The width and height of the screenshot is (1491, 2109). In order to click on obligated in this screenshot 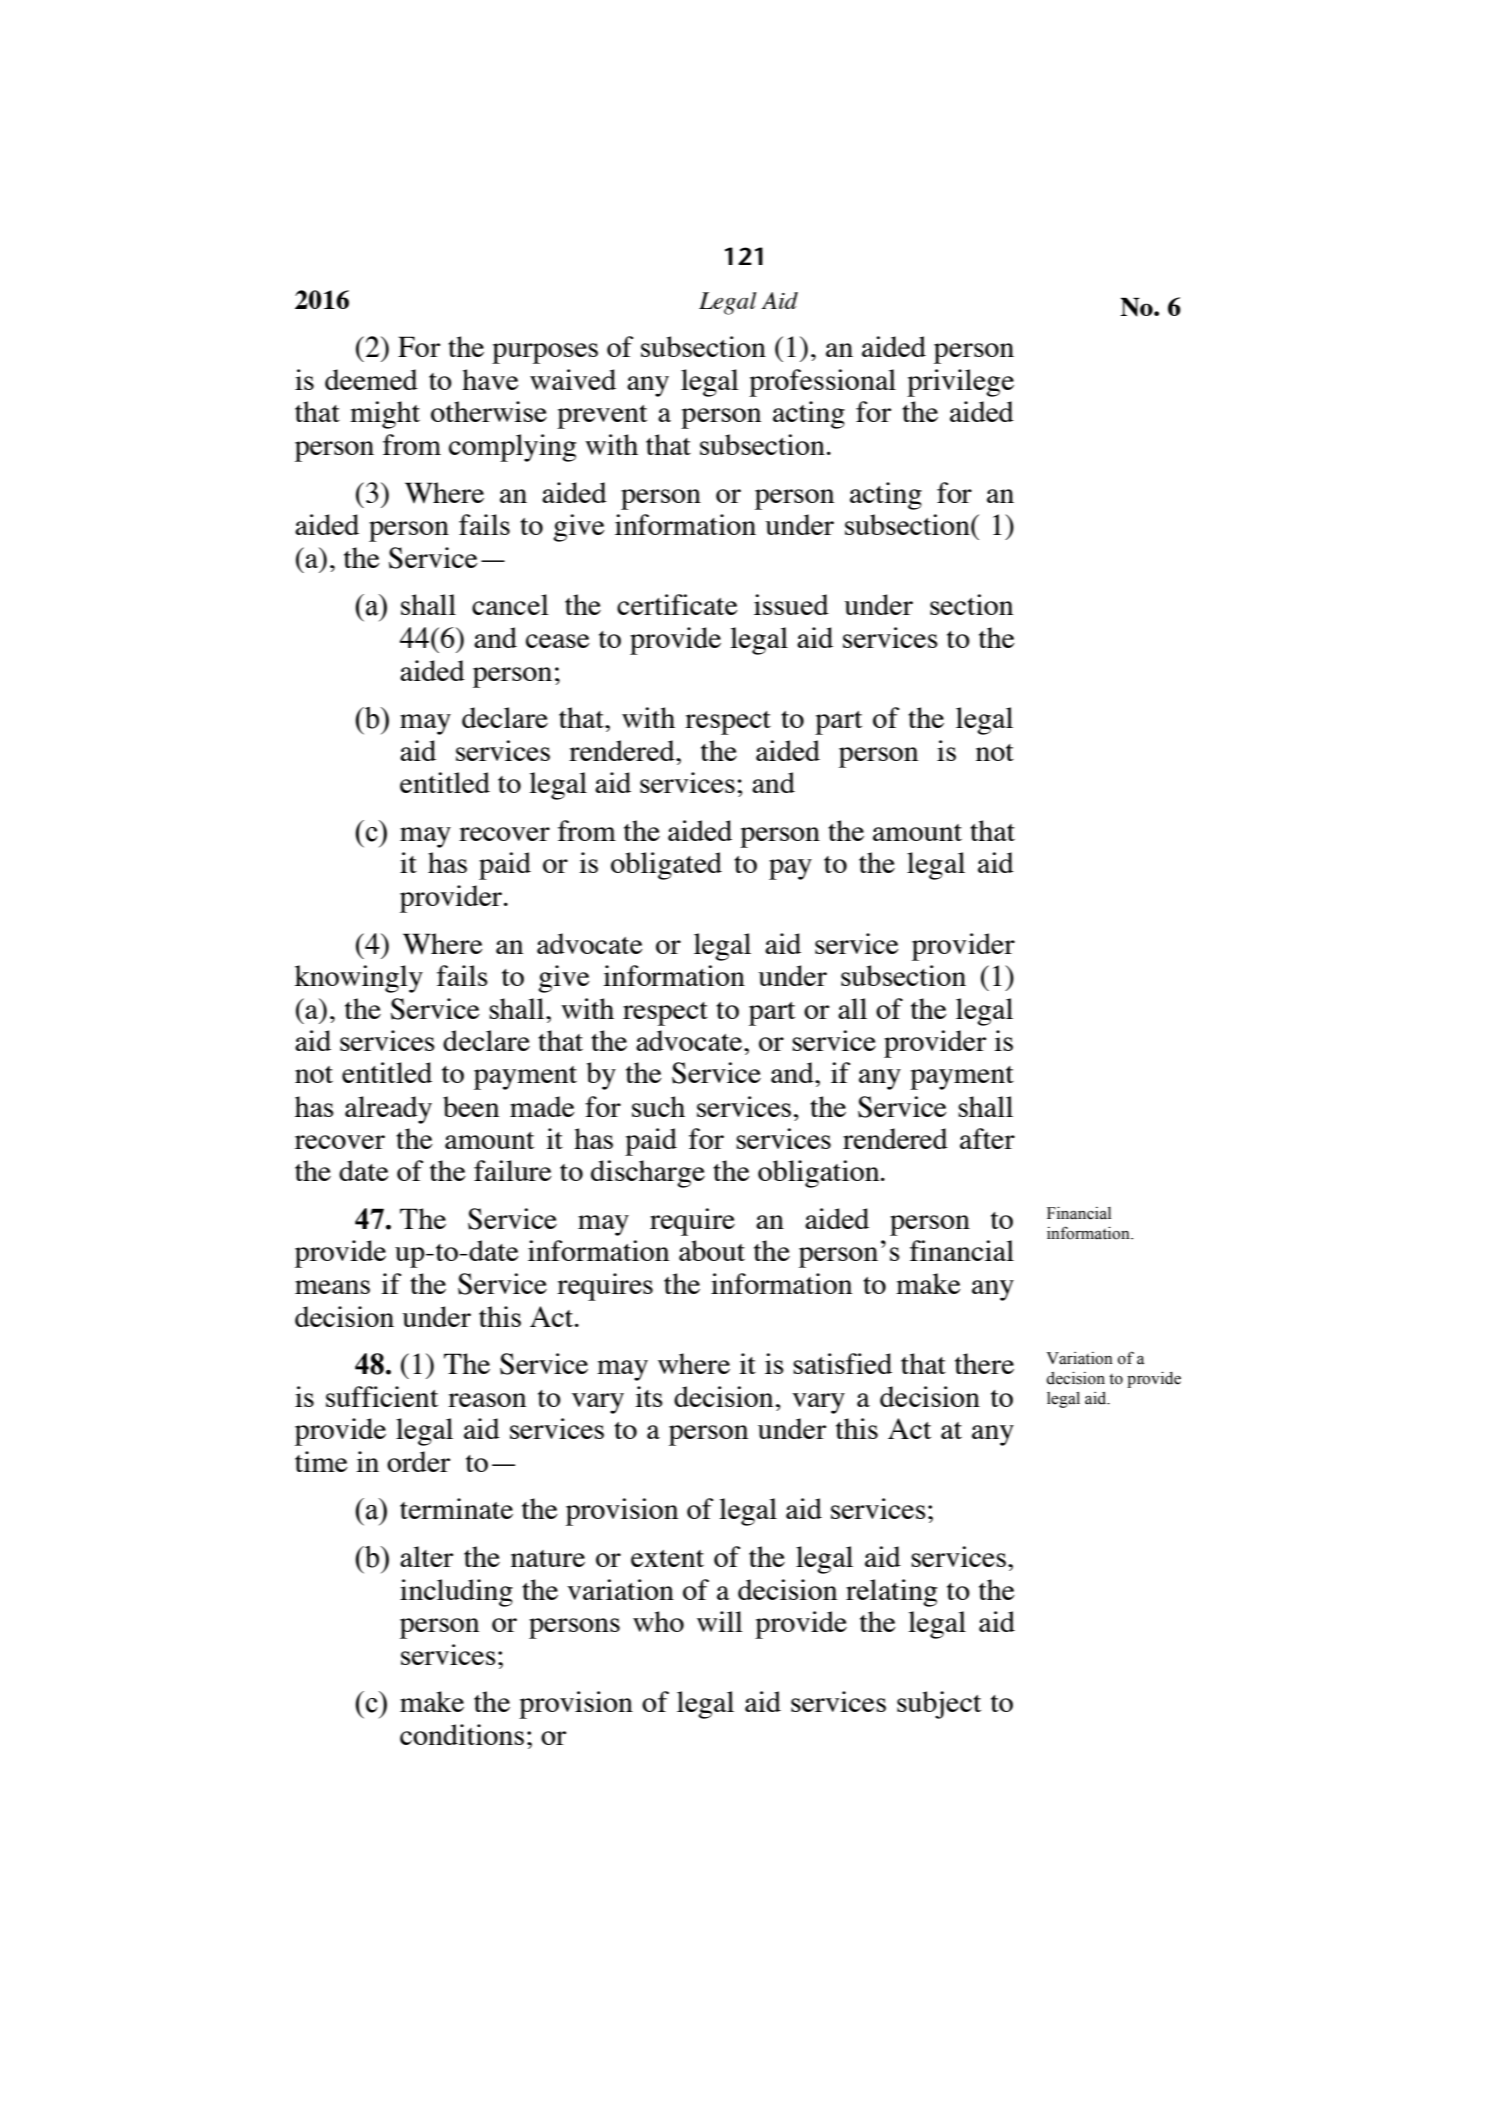, I will do `click(666, 866)`.
